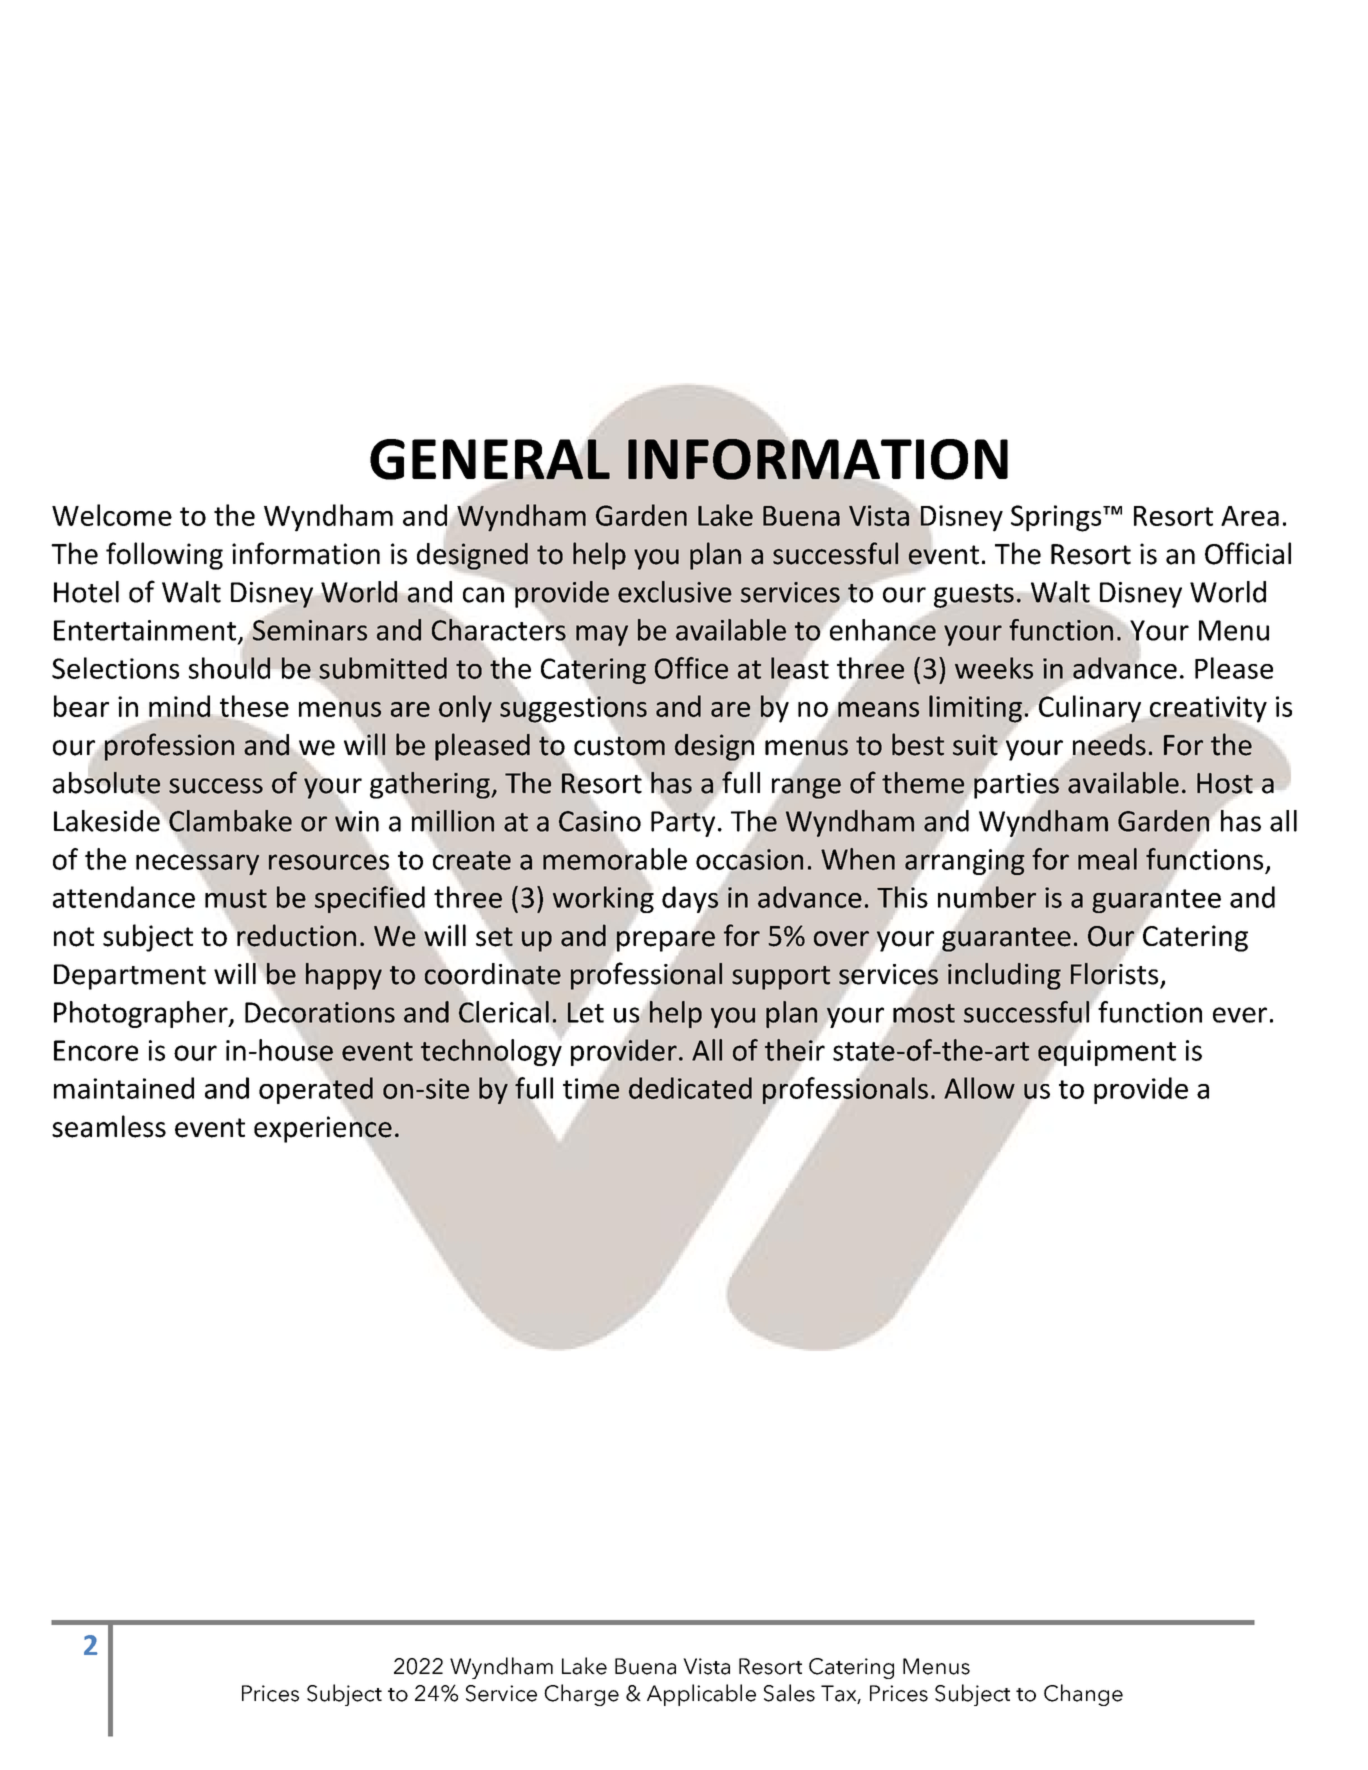 Image resolution: width=1368 pixels, height=1770 pixels. What do you see at coordinates (1057, 518) in the document?
I see `Springs` at bounding box center [1057, 518].
